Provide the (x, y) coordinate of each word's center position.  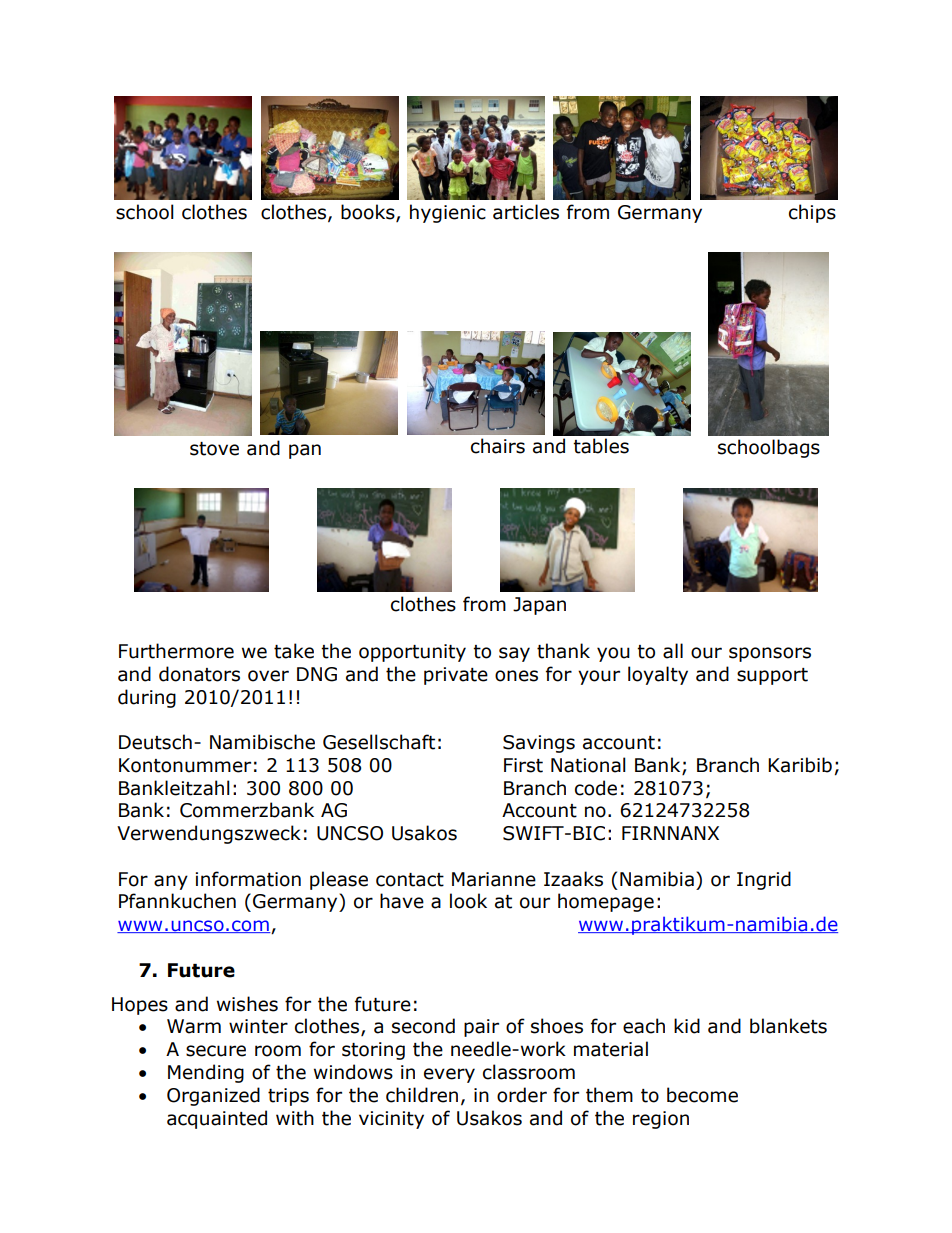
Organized (213, 1096)
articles (526, 212)
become (702, 1095)
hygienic (448, 213)
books (369, 213)
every (449, 1075)
